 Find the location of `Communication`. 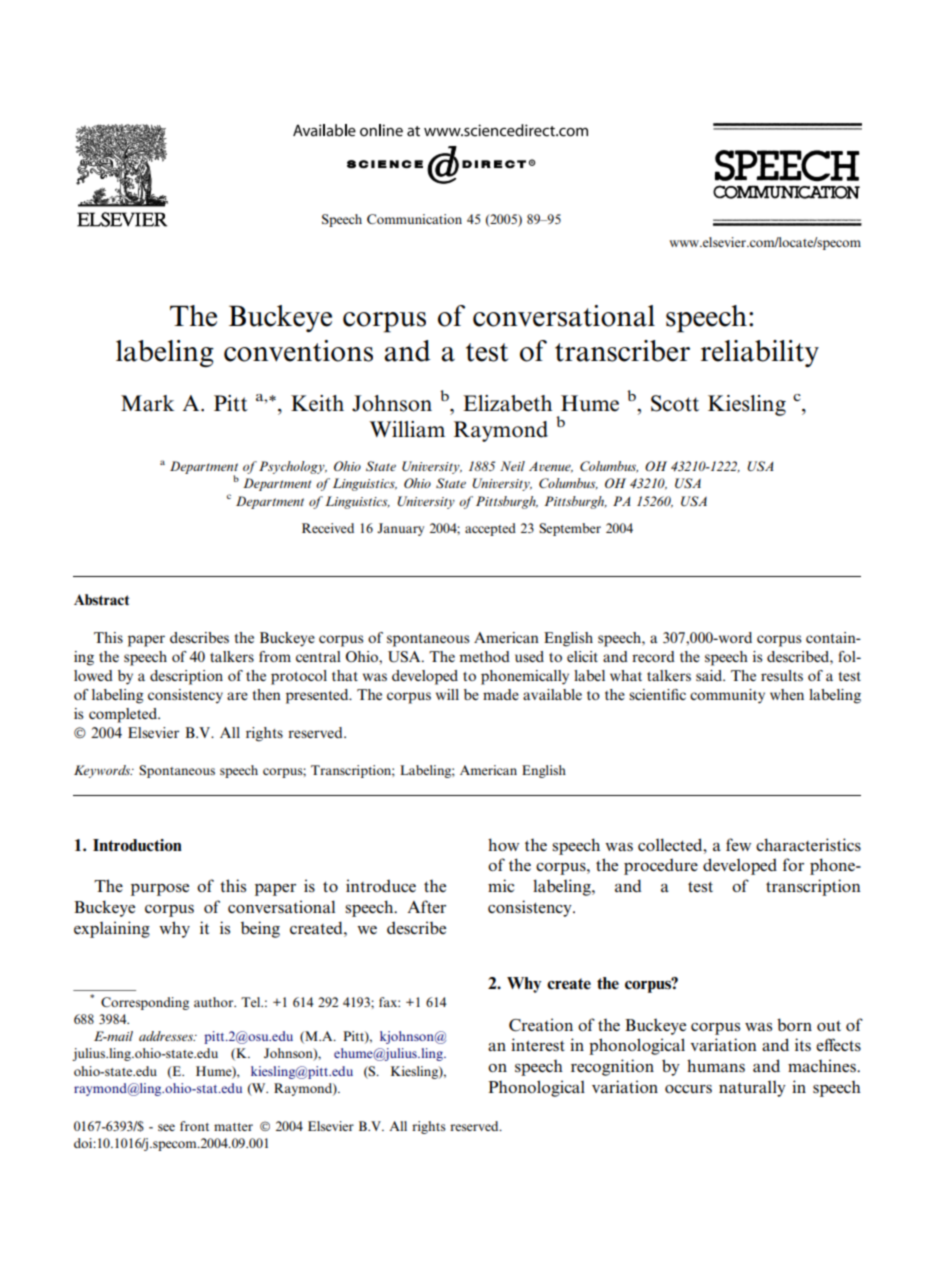

Communication is located at coordinates (414, 219).
